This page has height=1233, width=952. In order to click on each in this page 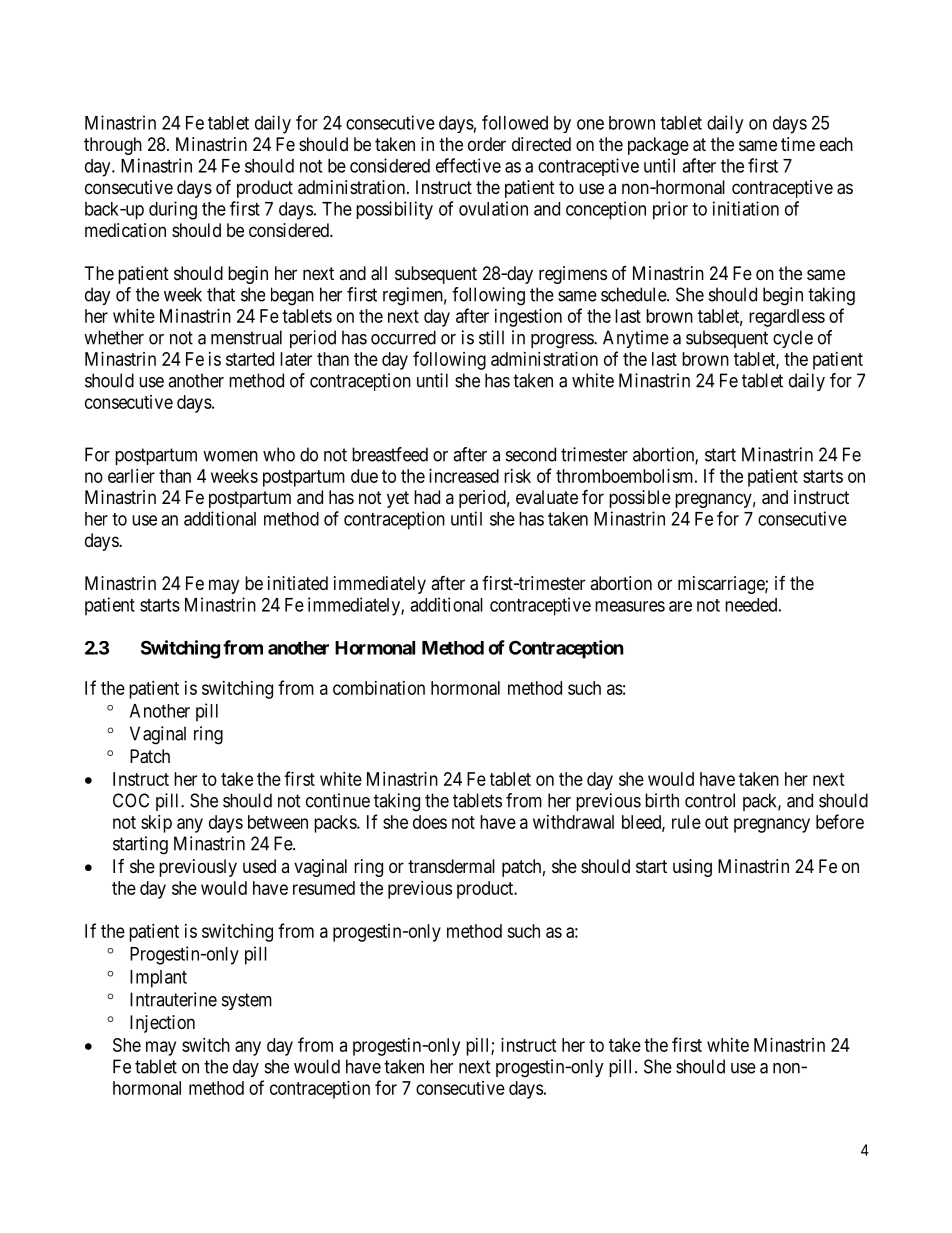, I will do `click(836, 144)`.
